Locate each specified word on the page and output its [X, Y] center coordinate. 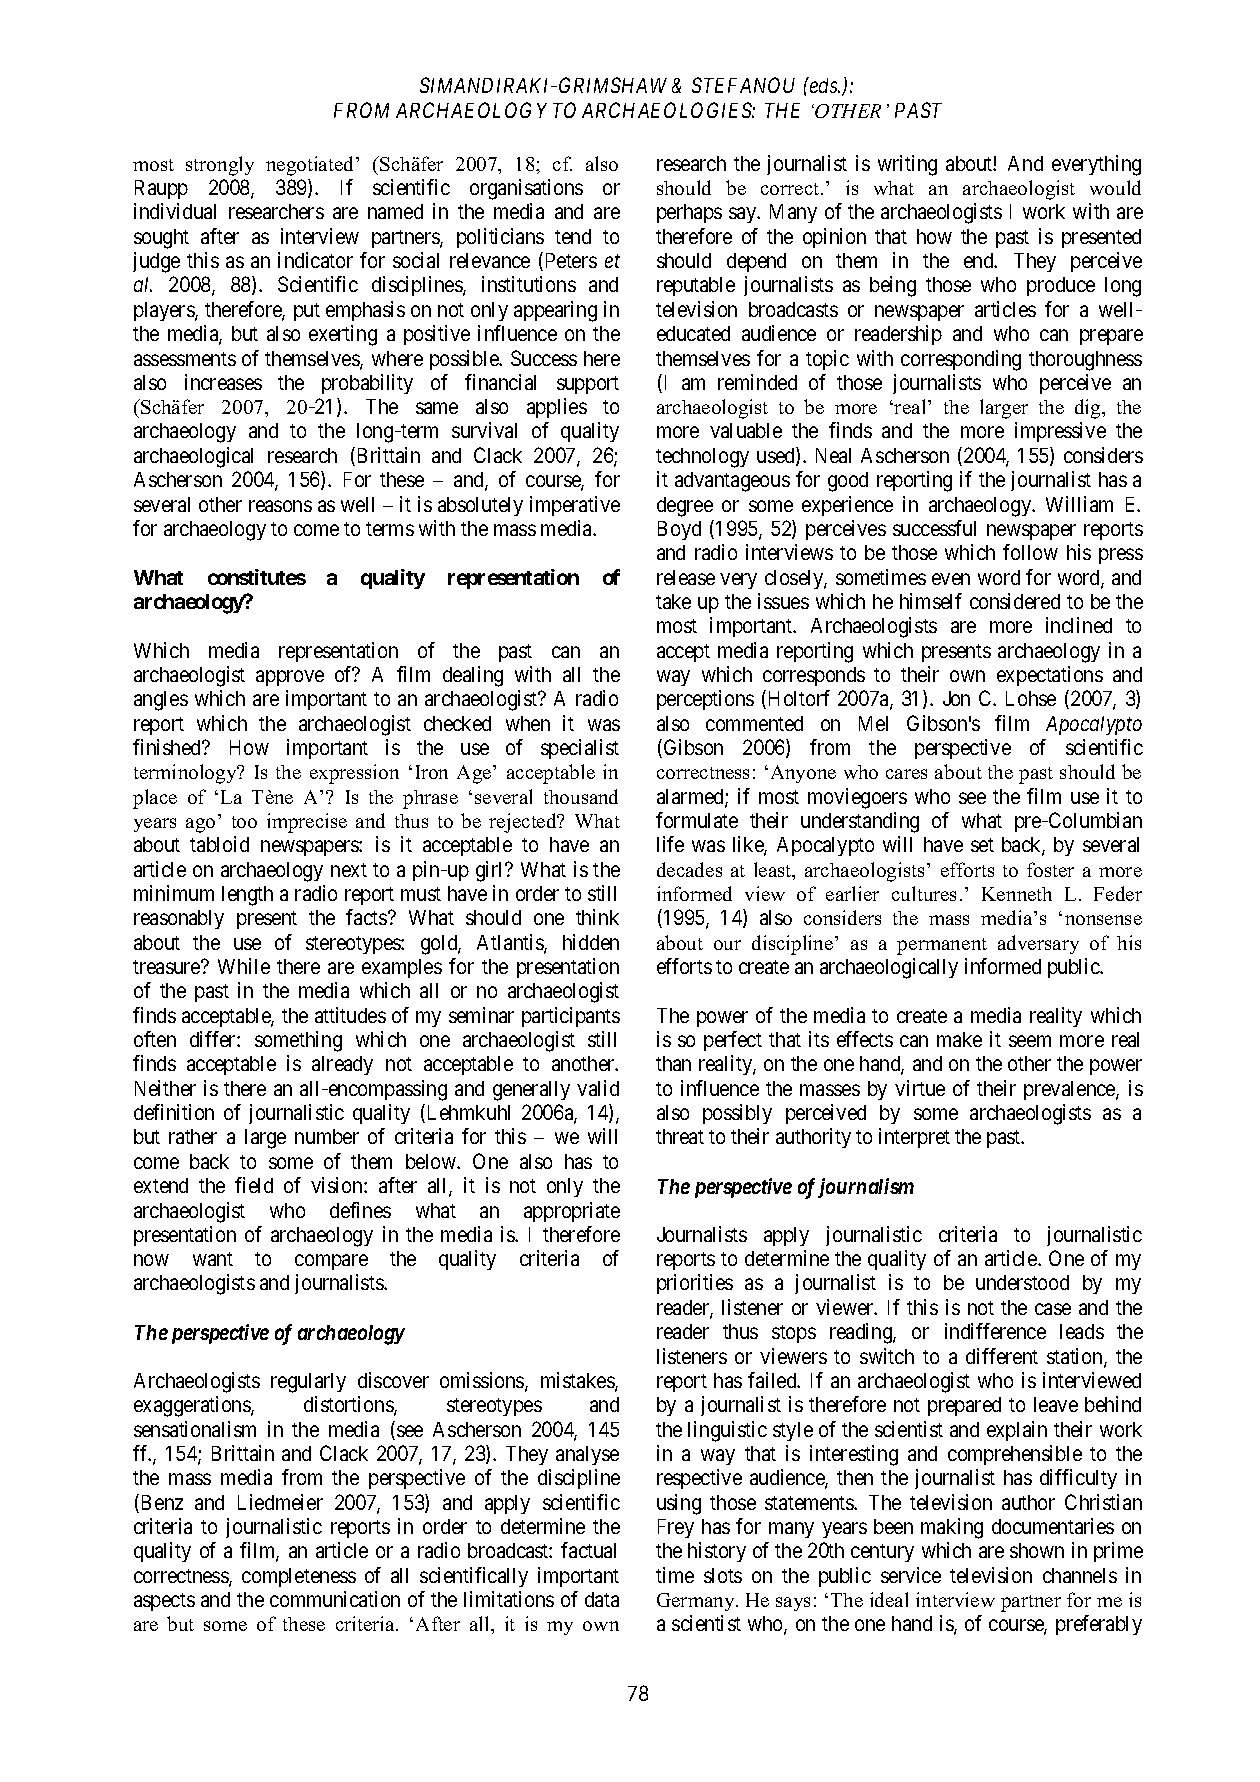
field [254, 1185]
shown [1037, 1550]
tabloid [219, 844]
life [670, 844]
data [602, 1599]
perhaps [689, 213]
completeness [299, 1577]
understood [1022, 1282]
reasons [280, 506]
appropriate [572, 1212]
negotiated [311, 166]
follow [1030, 552]
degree [685, 507]
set [982, 845]
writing [907, 165]
